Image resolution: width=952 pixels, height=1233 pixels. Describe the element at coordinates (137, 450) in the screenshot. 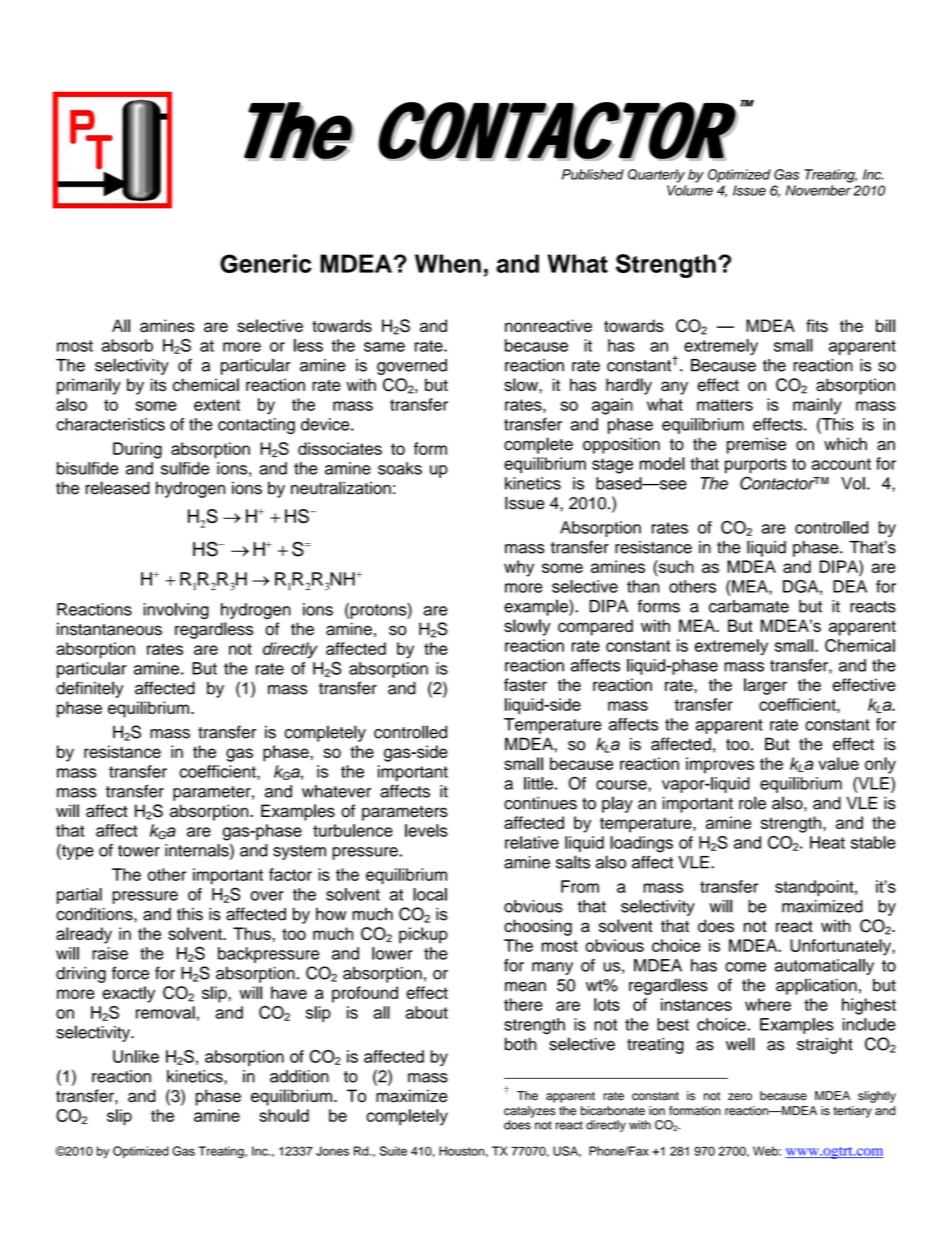

I see `During` at that location.
